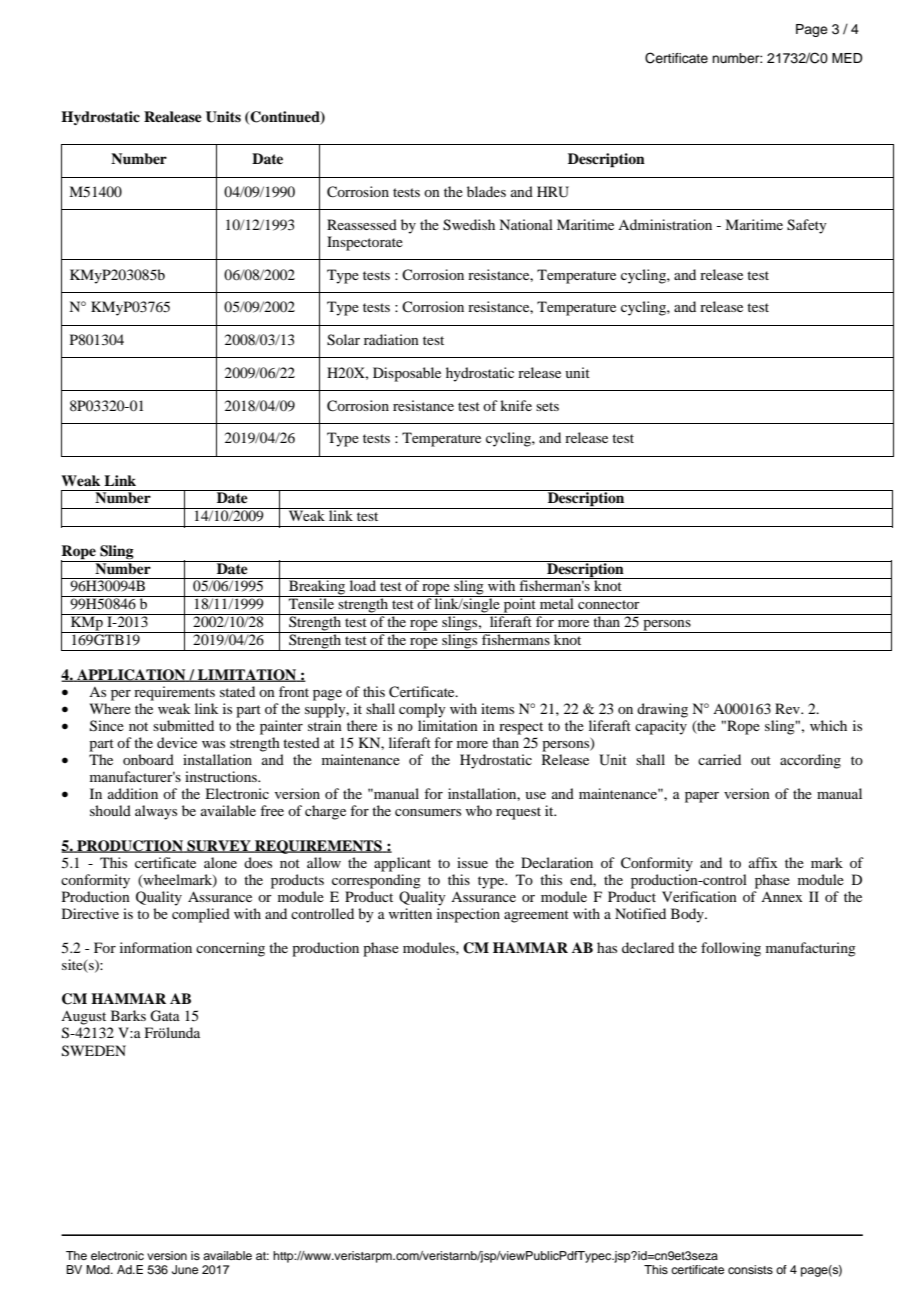  What do you see at coordinates (486, 191) in the page?
I see `blades` at bounding box center [486, 191].
